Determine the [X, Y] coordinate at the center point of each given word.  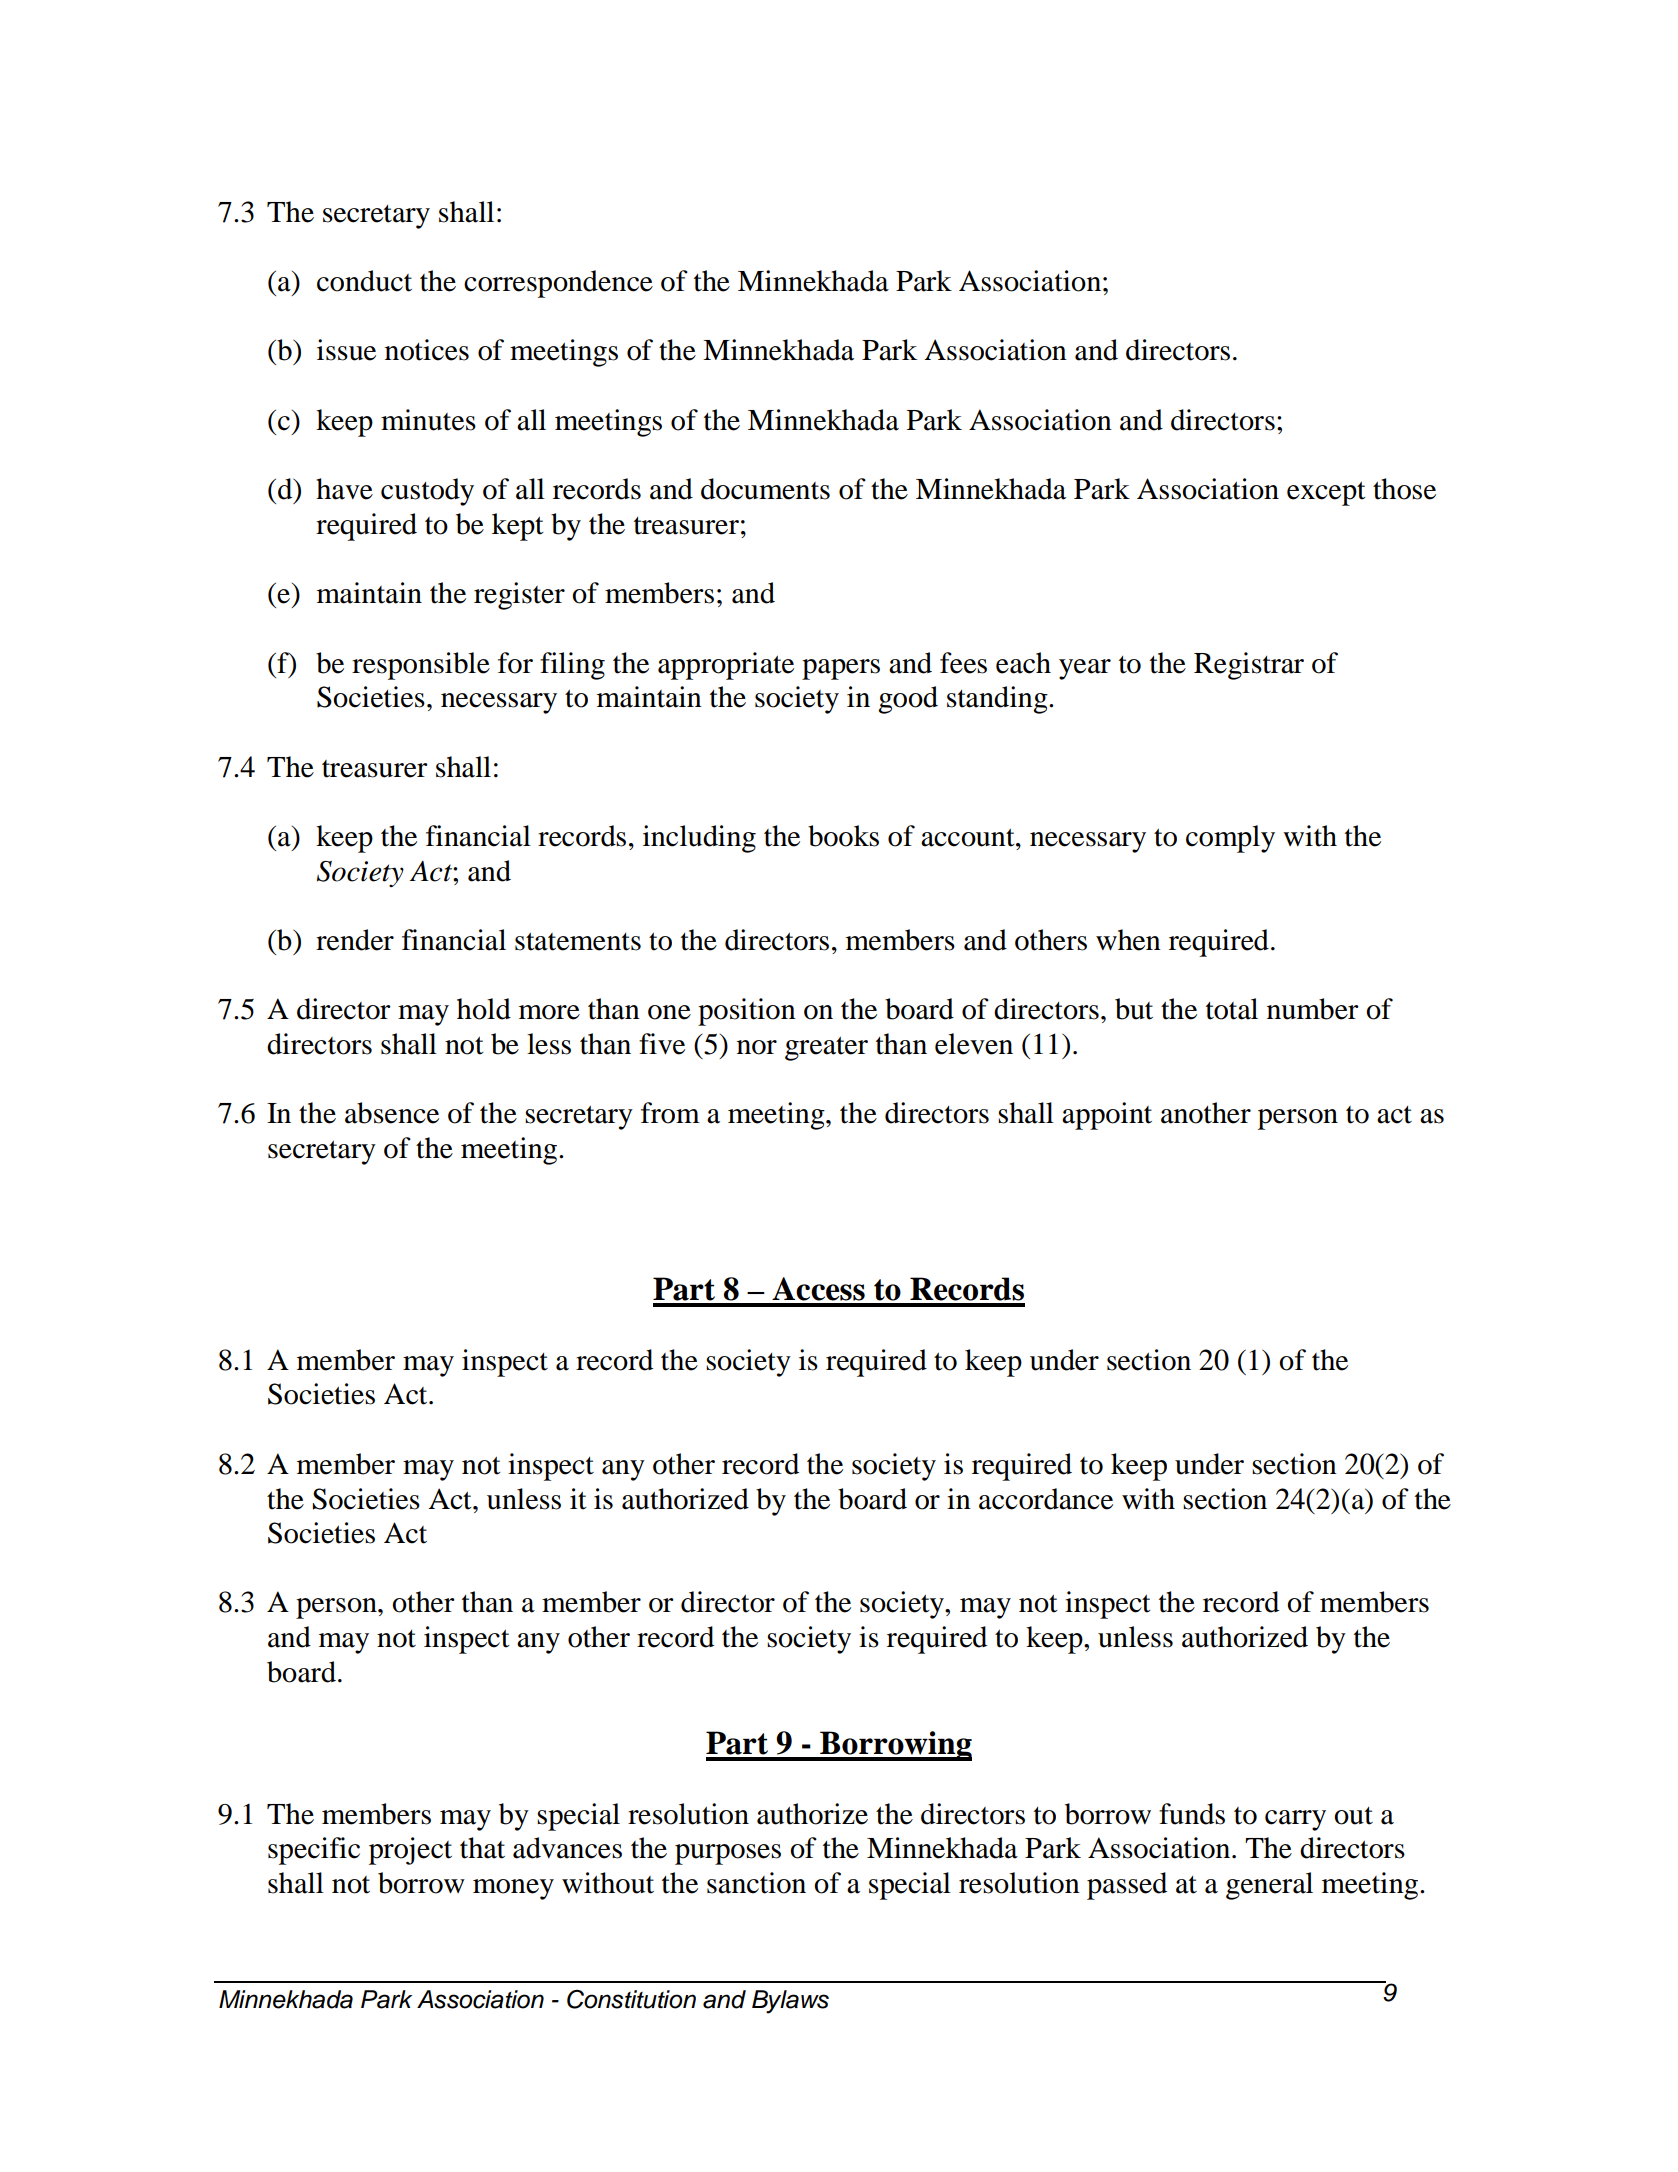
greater [826, 1048]
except [1326, 493]
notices [427, 350]
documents [765, 489]
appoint [1107, 1116]
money [513, 1889]
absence [392, 1113]
